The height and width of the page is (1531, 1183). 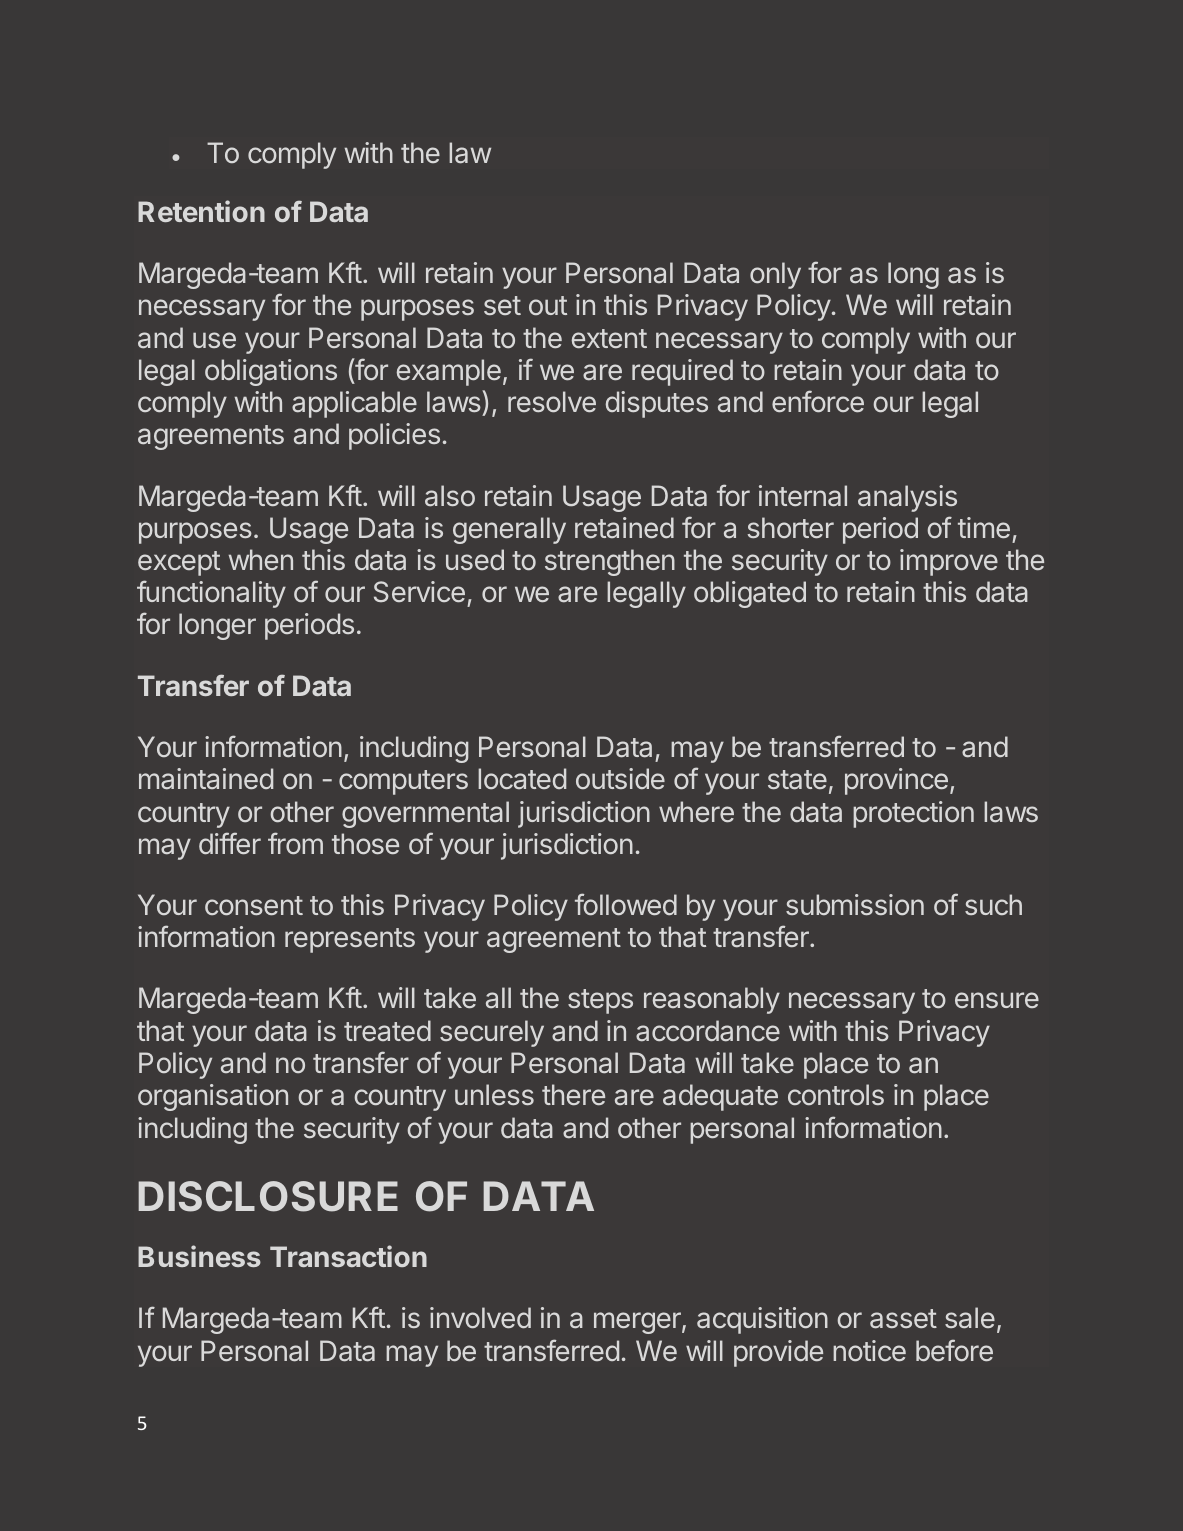 I want to click on involved, so click(x=480, y=1317).
